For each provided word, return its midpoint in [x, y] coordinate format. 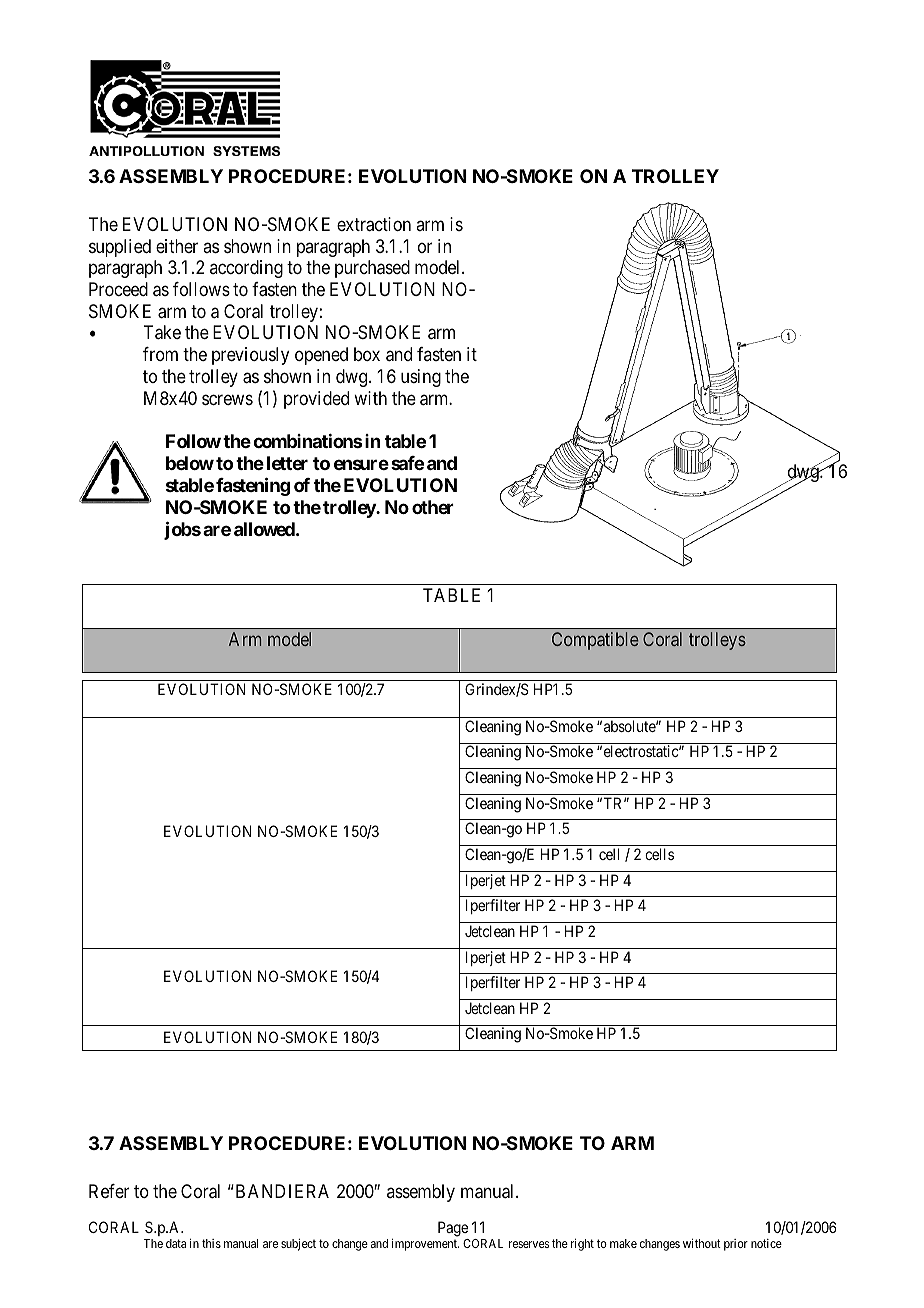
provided [316, 400]
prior [736, 1245]
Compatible [595, 641]
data [176, 1243]
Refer [109, 1191]
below [190, 463]
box [367, 354]
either [177, 246]
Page [454, 1230]
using [421, 378]
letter [287, 463]
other [433, 507]
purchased [372, 269]
